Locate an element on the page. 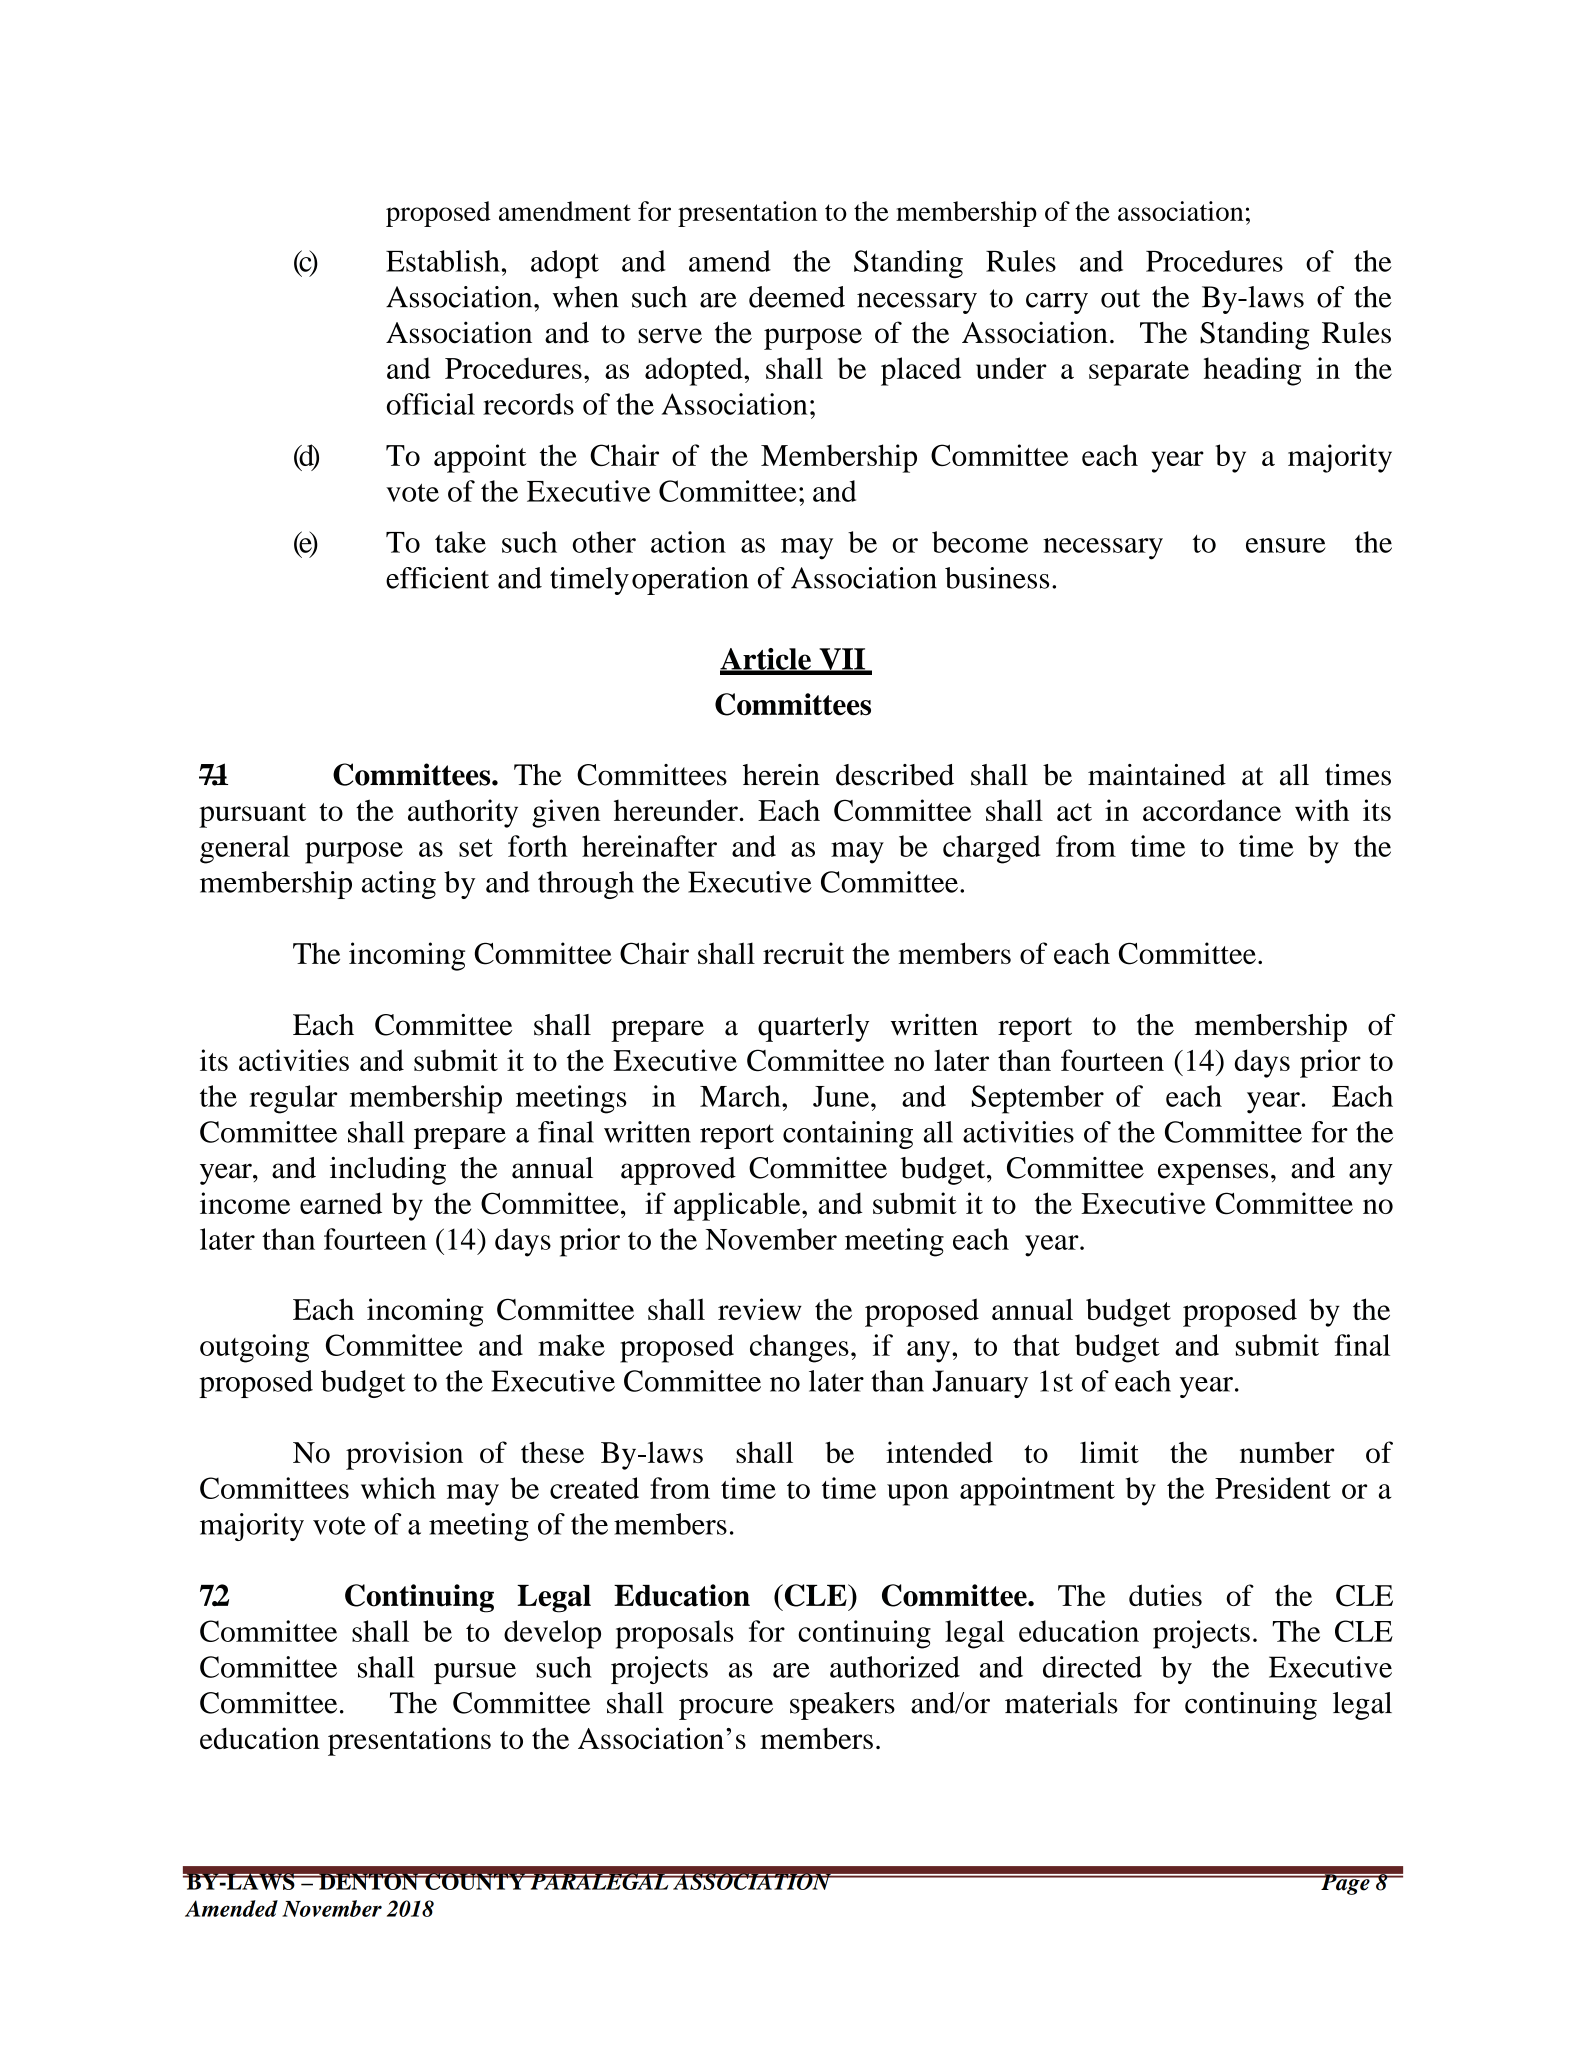  provision is located at coordinates (404, 1455).
